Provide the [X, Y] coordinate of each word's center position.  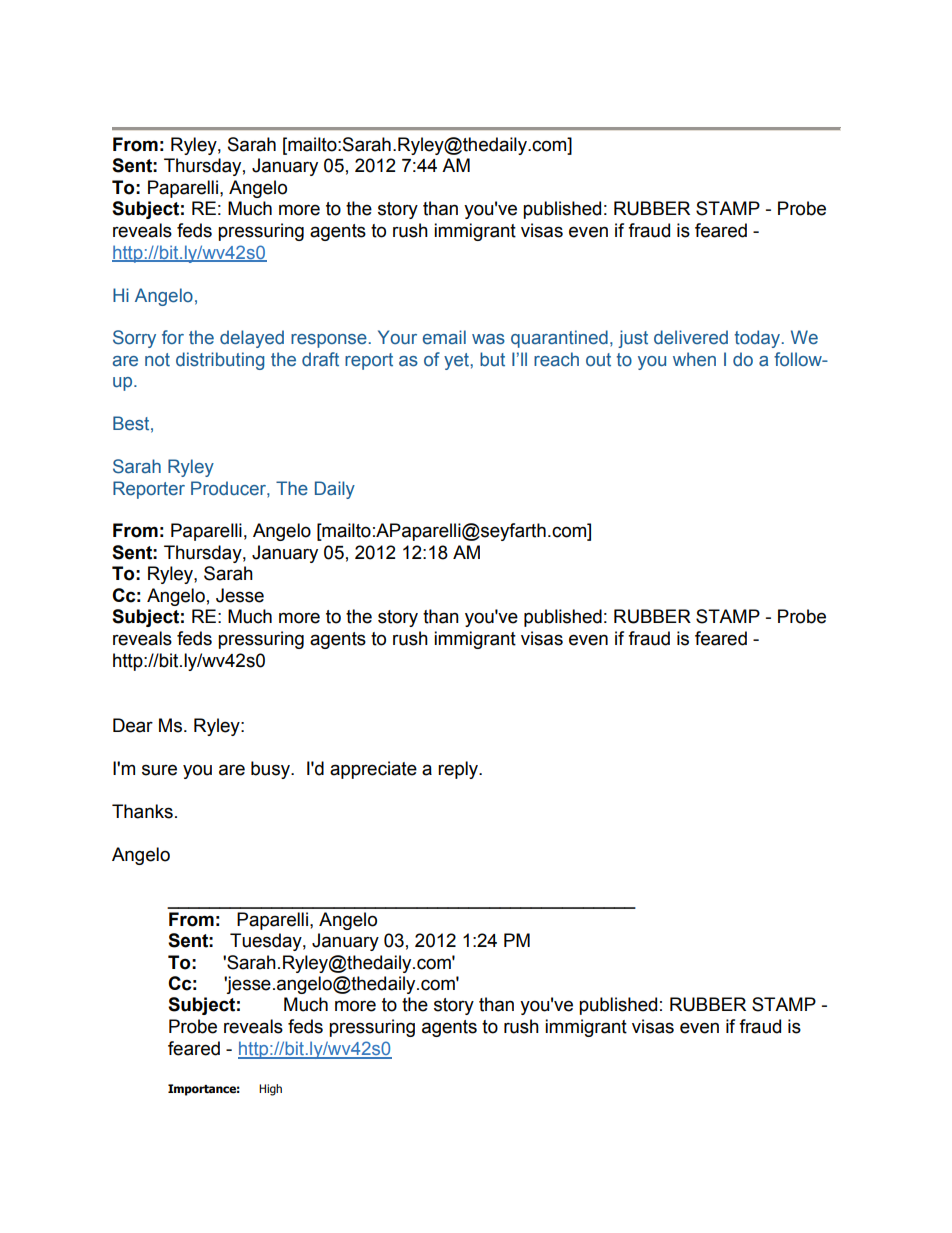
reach [556, 359]
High [270, 1090]
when [694, 359]
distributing [220, 361]
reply [459, 770]
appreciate [373, 770]
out [598, 360]
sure [159, 770]
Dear [133, 725]
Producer [229, 488]
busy [271, 770]
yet [457, 361]
